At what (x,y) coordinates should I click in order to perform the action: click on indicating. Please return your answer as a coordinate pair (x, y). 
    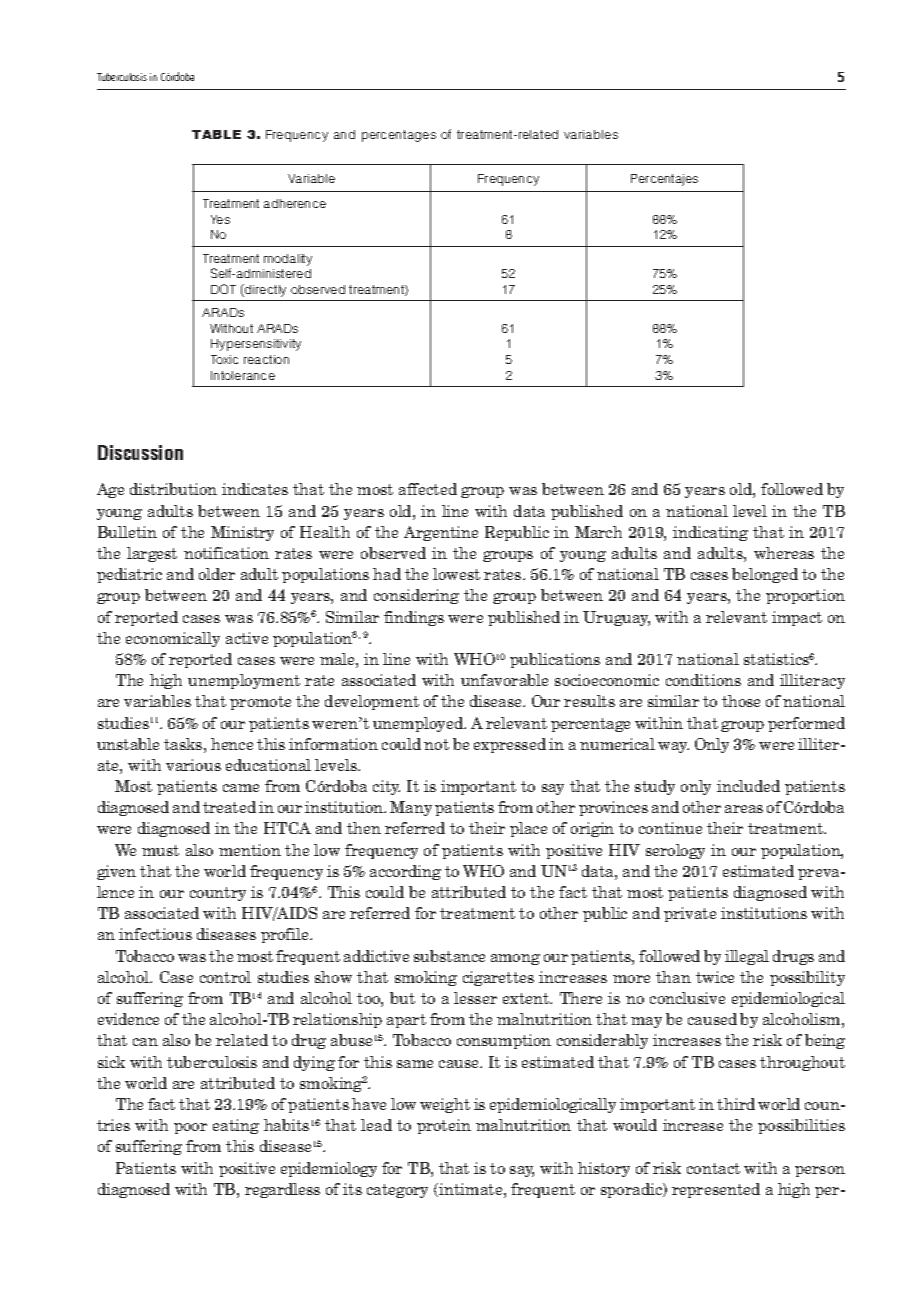
    Looking at the image, I should click on (710, 533).
